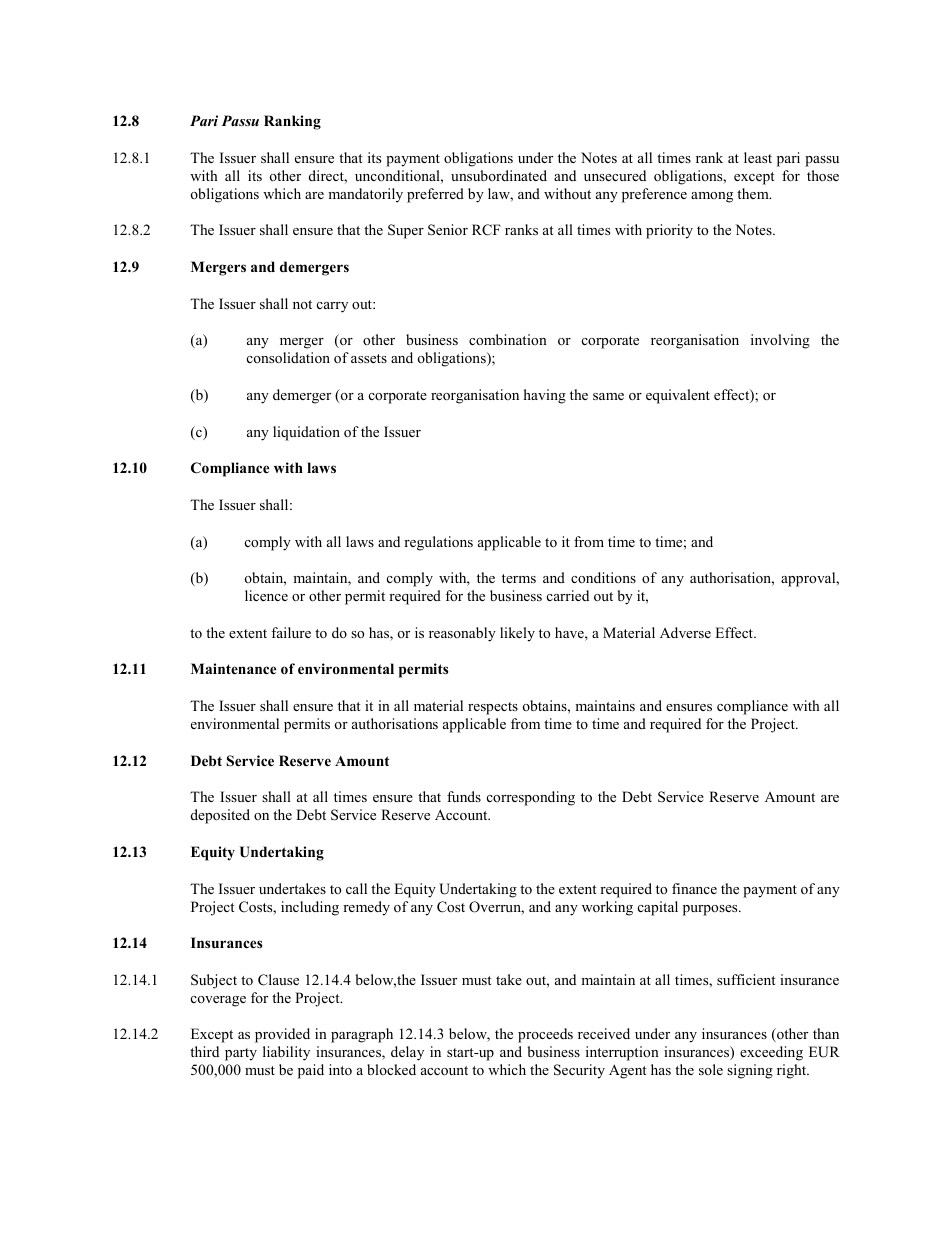 This screenshot has width=952, height=1233. I want to click on mandatorily, so click(365, 195).
